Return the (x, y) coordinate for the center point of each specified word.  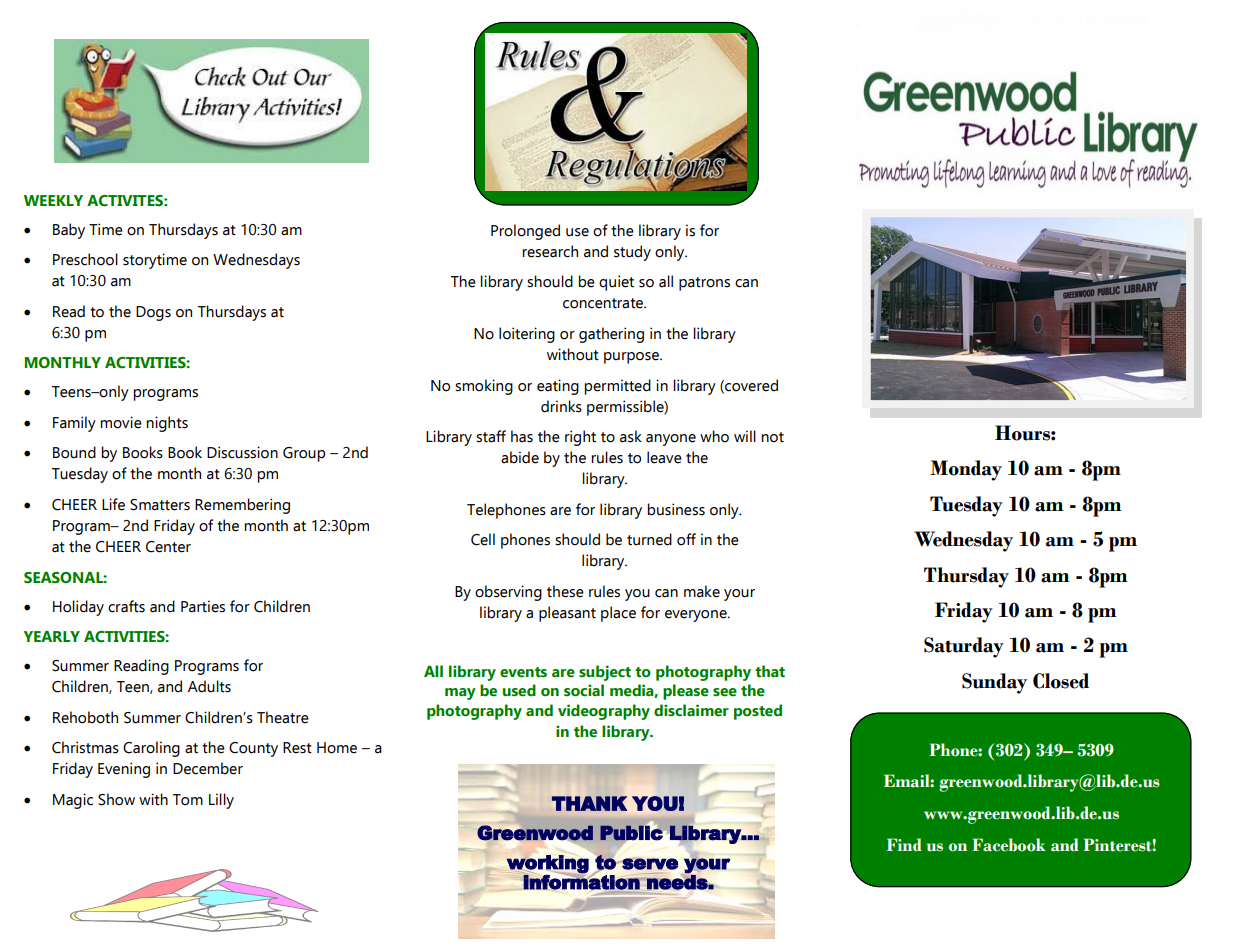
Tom (188, 800)
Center (168, 547)
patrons (704, 284)
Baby (69, 231)
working (548, 864)
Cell (483, 539)
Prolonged (525, 232)
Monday (966, 470)
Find (904, 845)
